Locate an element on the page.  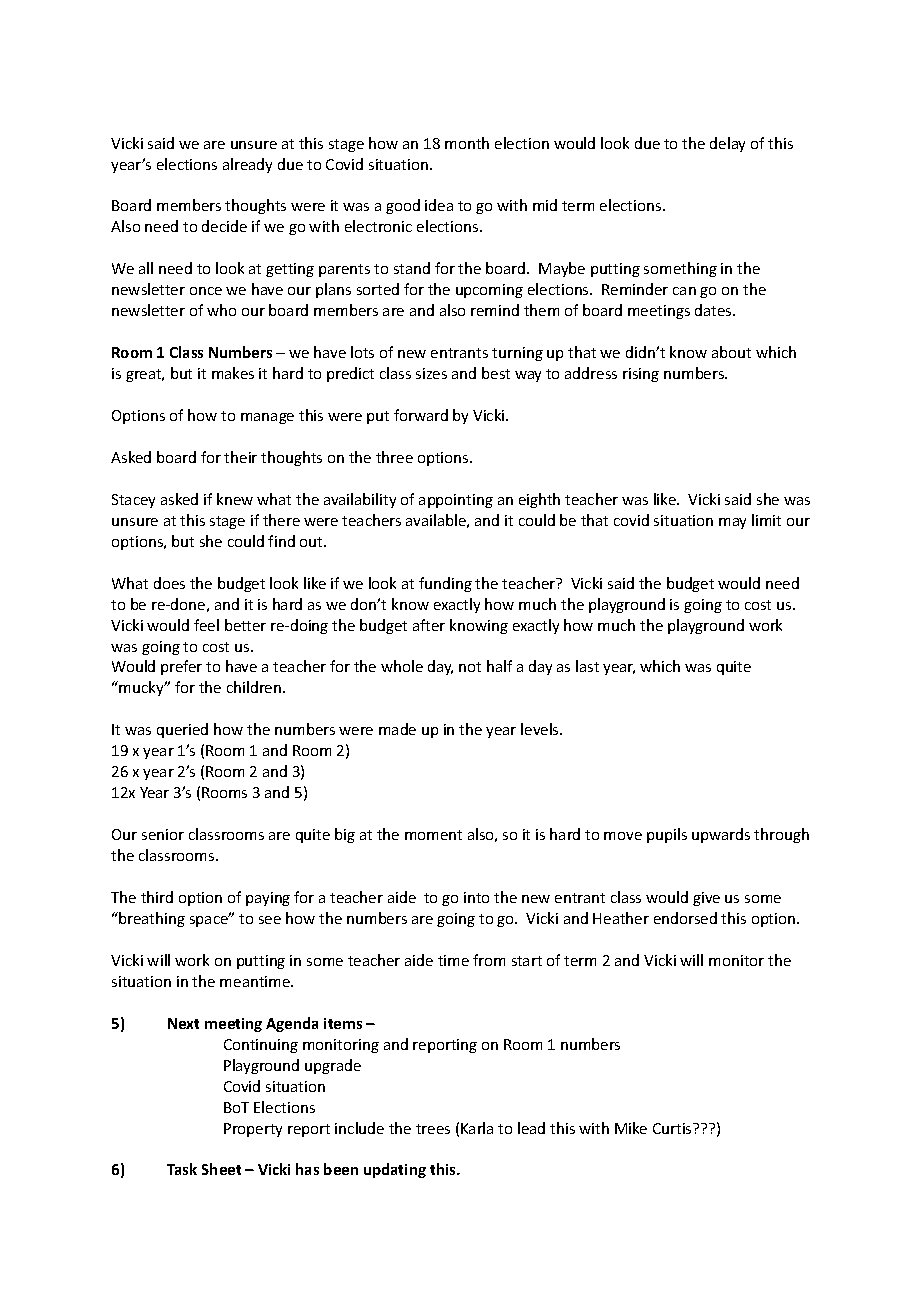
month is located at coordinates (467, 143).
